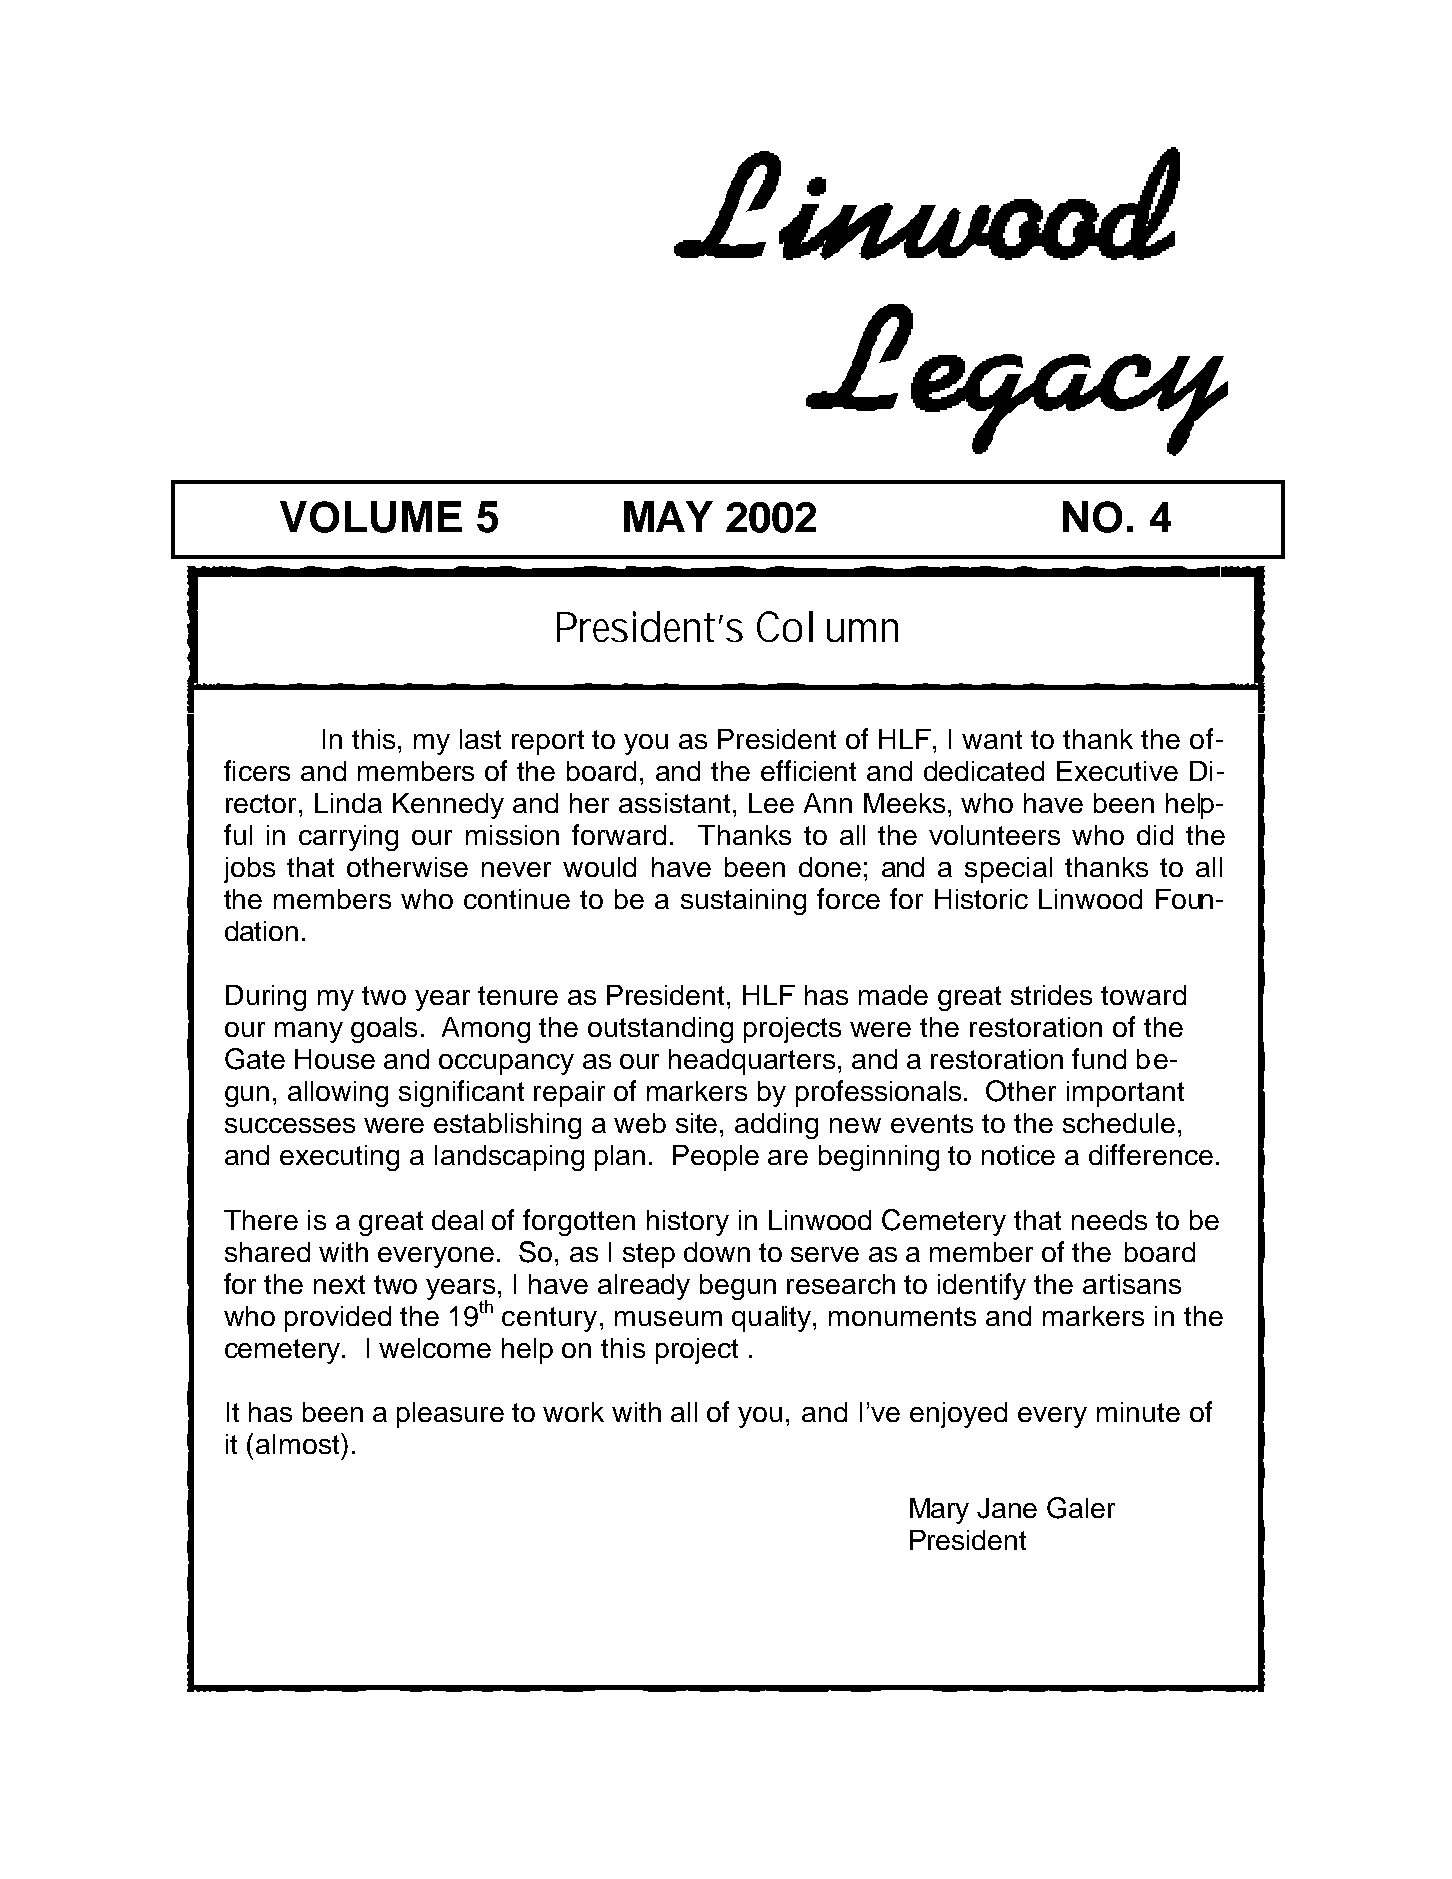 The width and height of the screenshot is (1452, 1879). Describe the element at coordinates (339, 1284) in the screenshot. I see `next` at that location.
